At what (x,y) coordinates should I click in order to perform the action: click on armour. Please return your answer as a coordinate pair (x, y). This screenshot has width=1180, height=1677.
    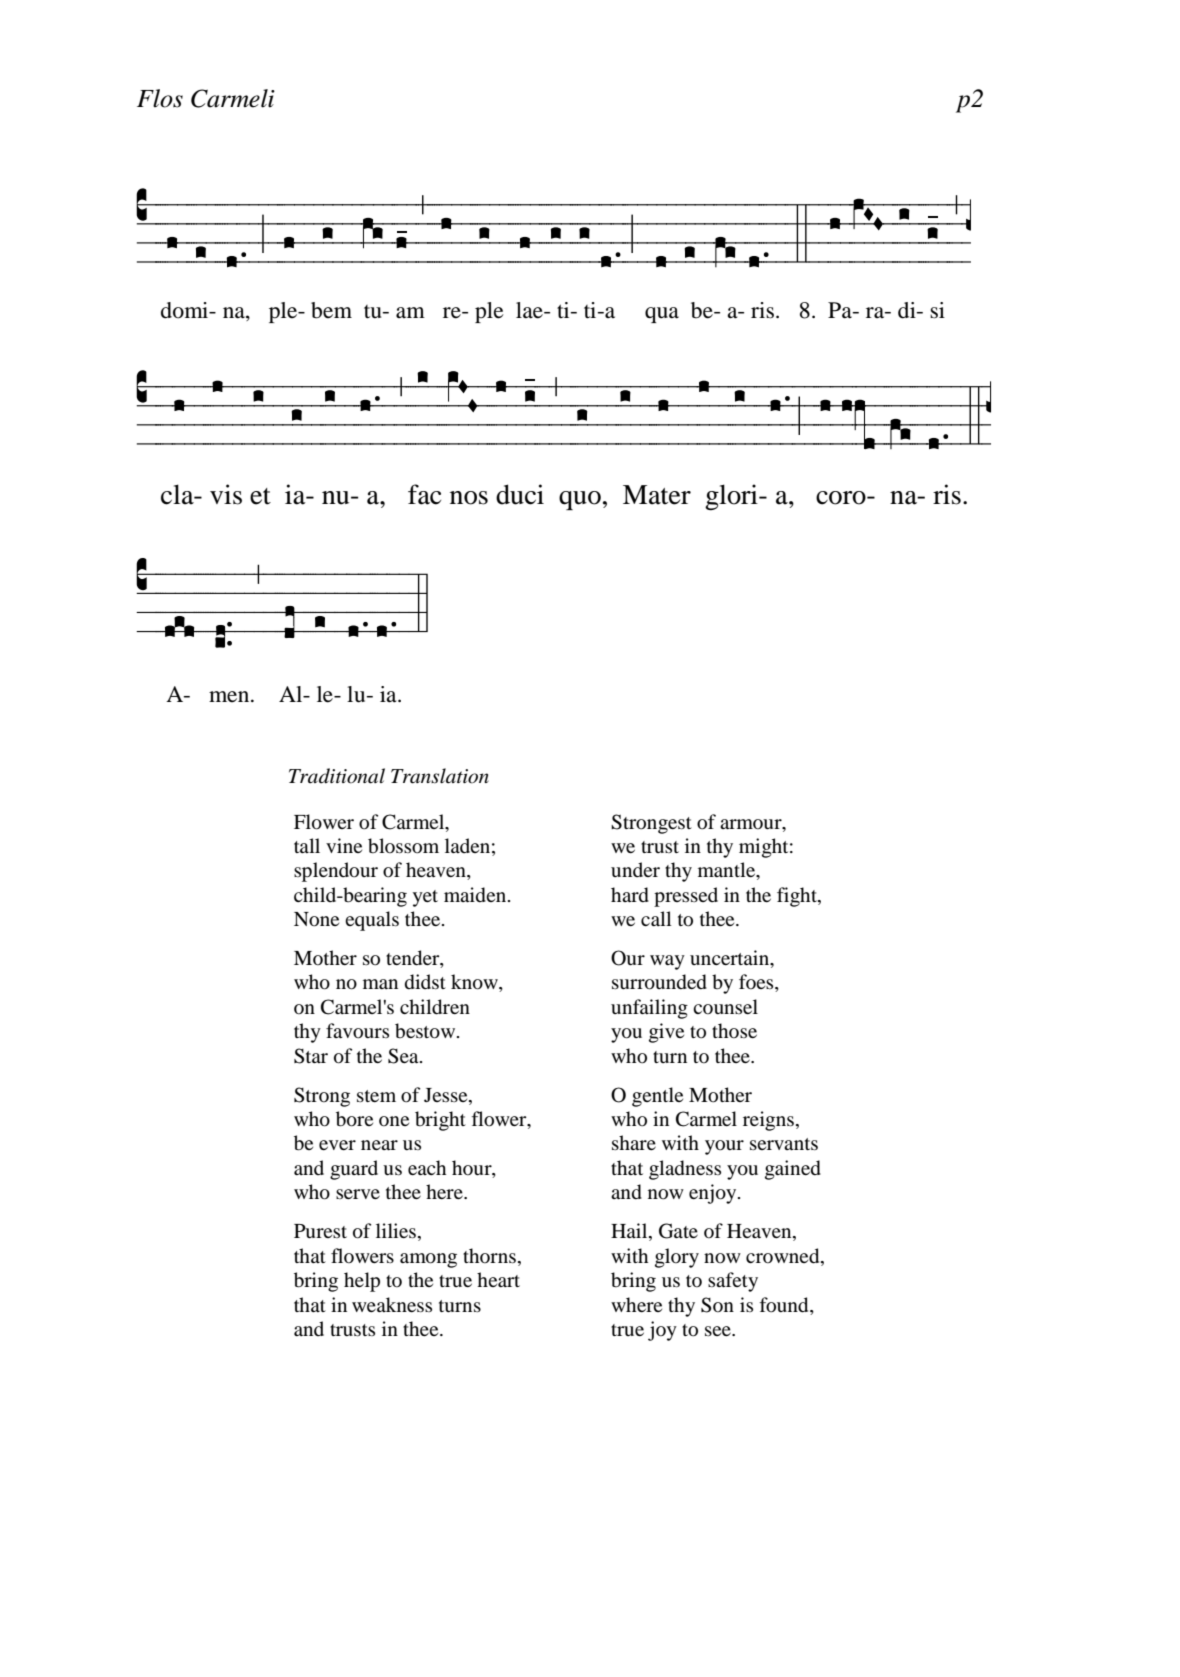
    Looking at the image, I should click on (752, 824).
